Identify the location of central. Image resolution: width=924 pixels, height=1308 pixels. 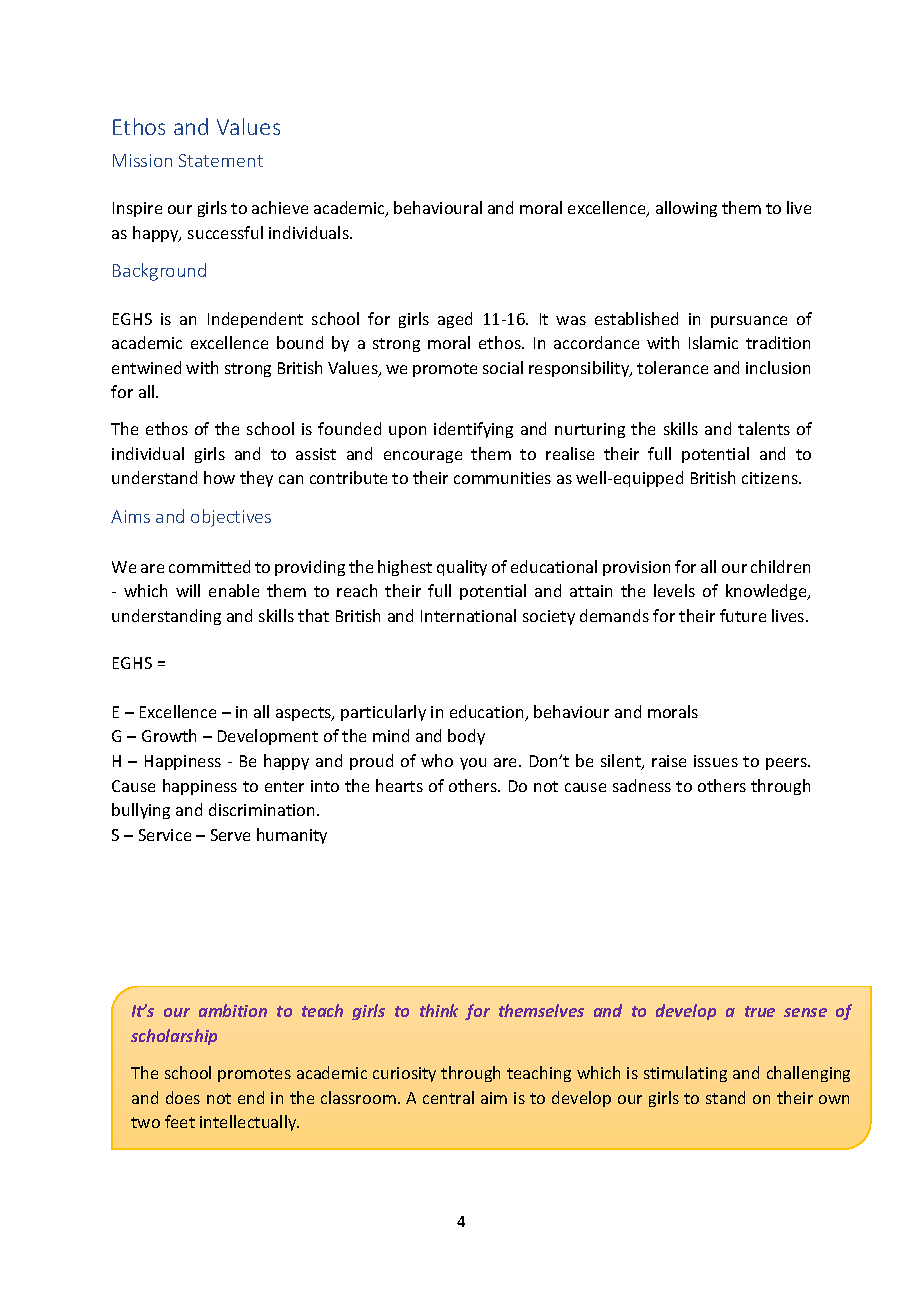
(448, 1097).
